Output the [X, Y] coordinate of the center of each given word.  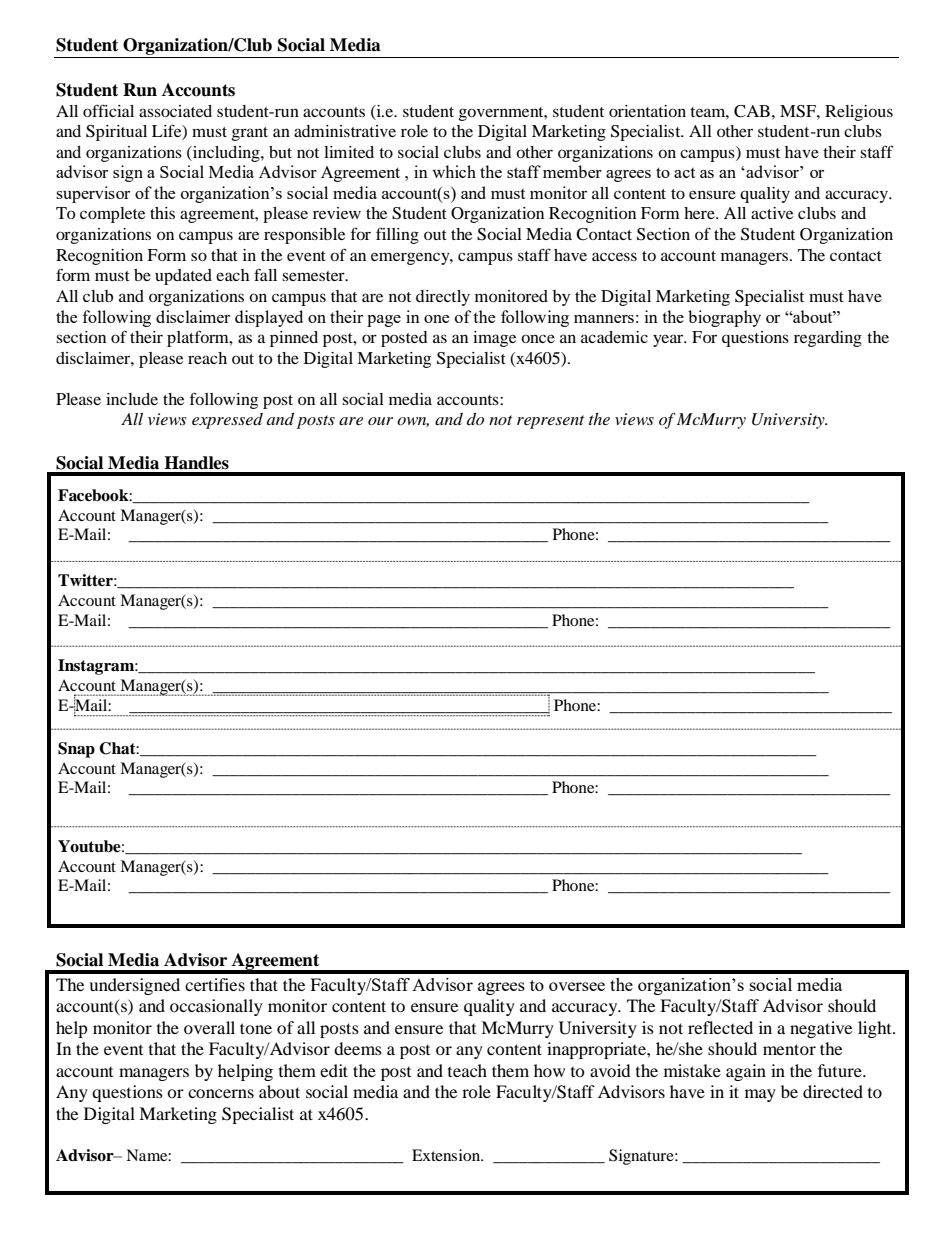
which [454, 171]
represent [550, 422]
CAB [752, 111]
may [760, 1095]
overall [209, 1027]
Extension [447, 1155]
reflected [720, 1027]
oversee [577, 986]
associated [175, 111]
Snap [76, 750]
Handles [196, 463]
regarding [828, 339]
